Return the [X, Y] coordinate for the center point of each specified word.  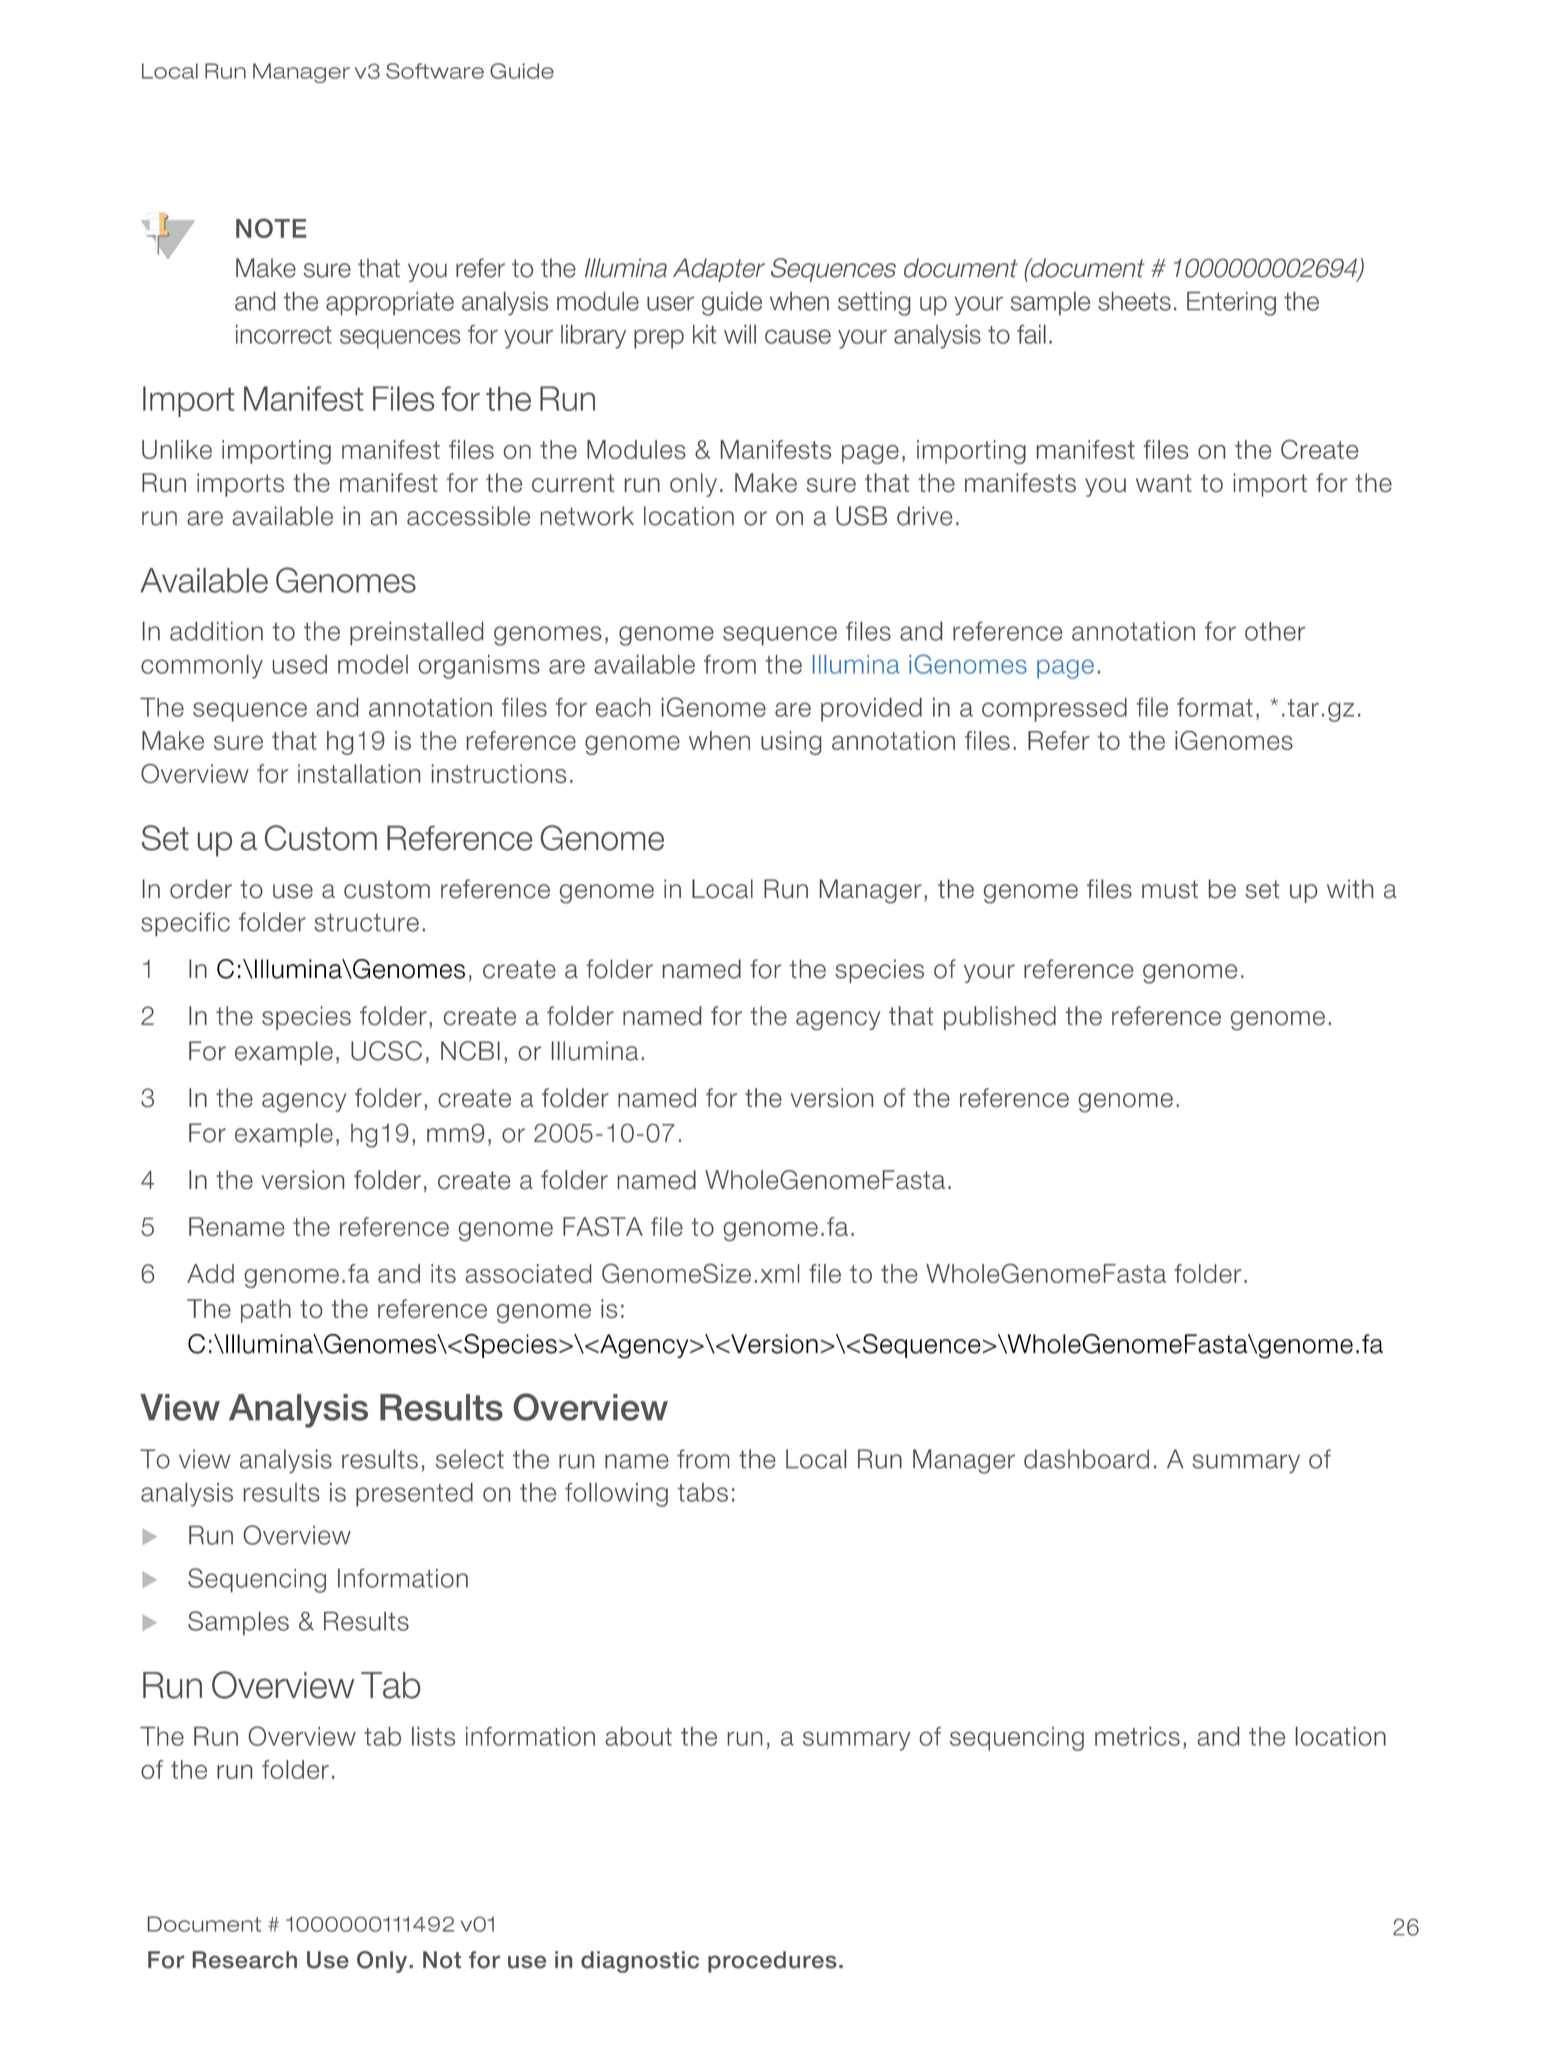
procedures [772, 1962]
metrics [1137, 1736]
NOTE [271, 228]
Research [245, 1960]
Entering [1231, 304]
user [670, 303]
